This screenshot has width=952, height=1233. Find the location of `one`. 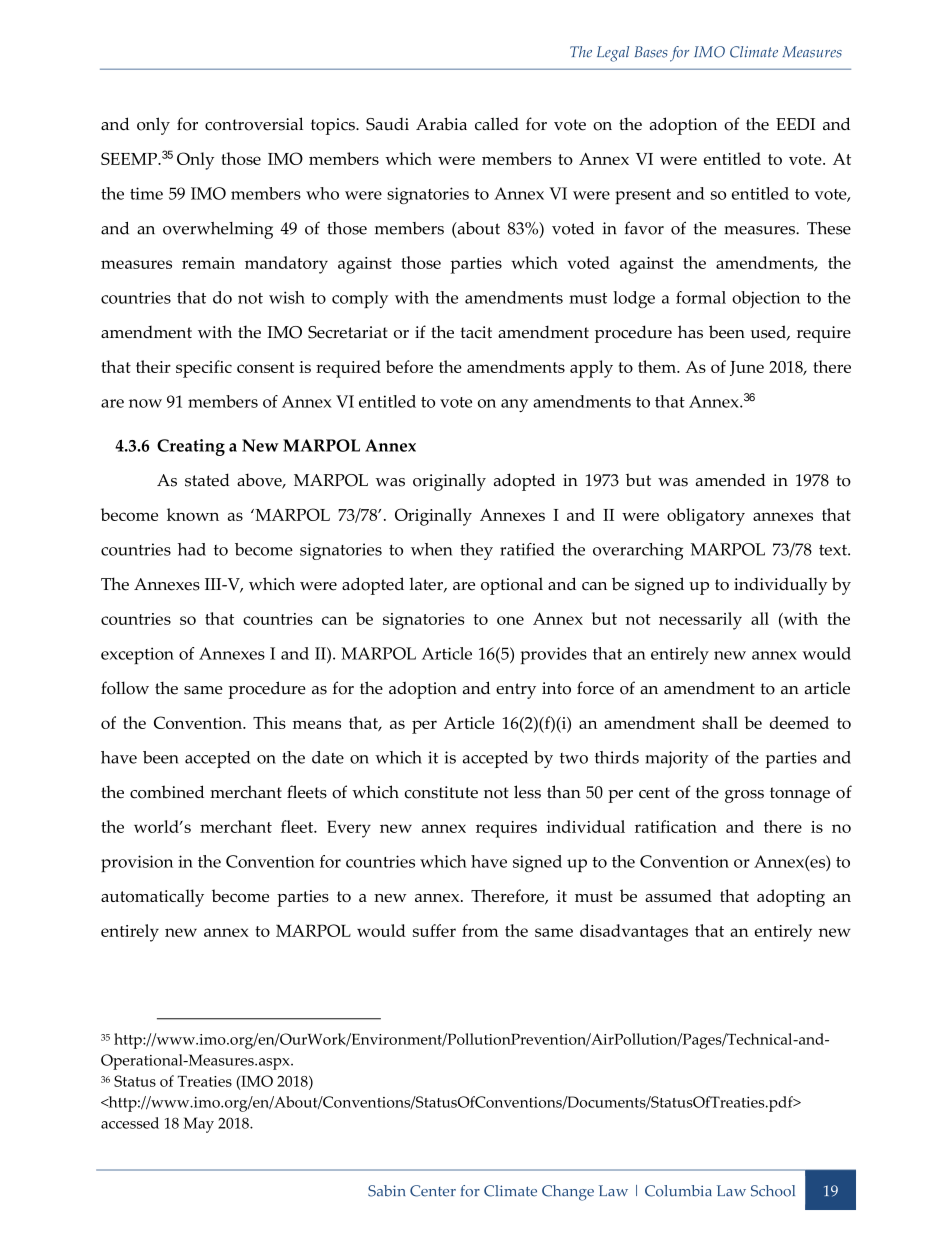

one is located at coordinates (510, 620).
